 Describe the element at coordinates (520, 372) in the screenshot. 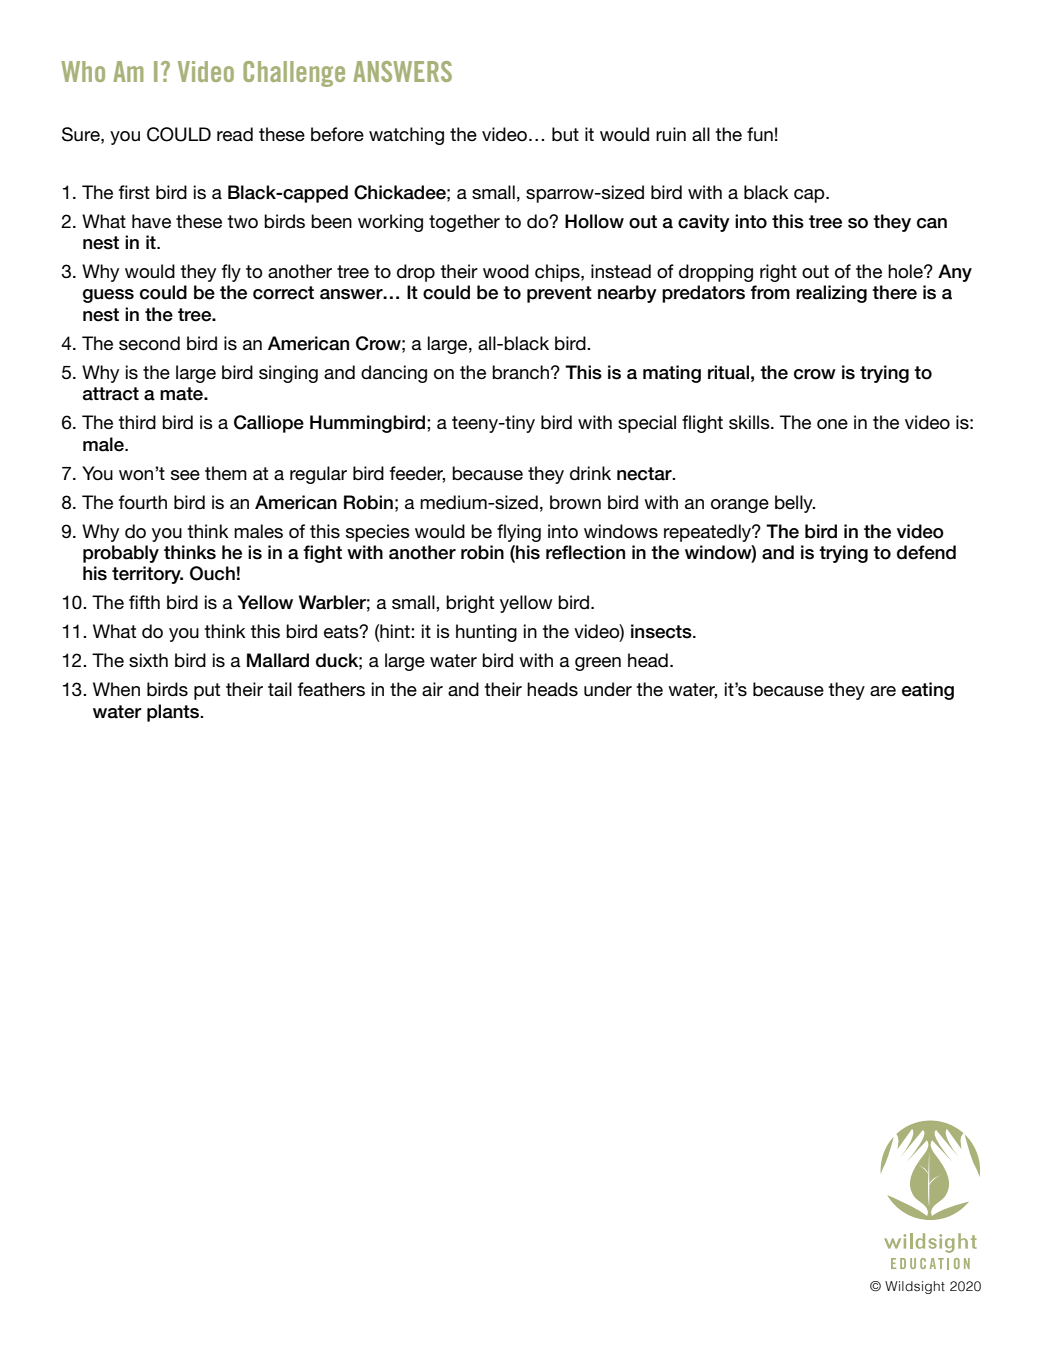

I see `branch` at that location.
